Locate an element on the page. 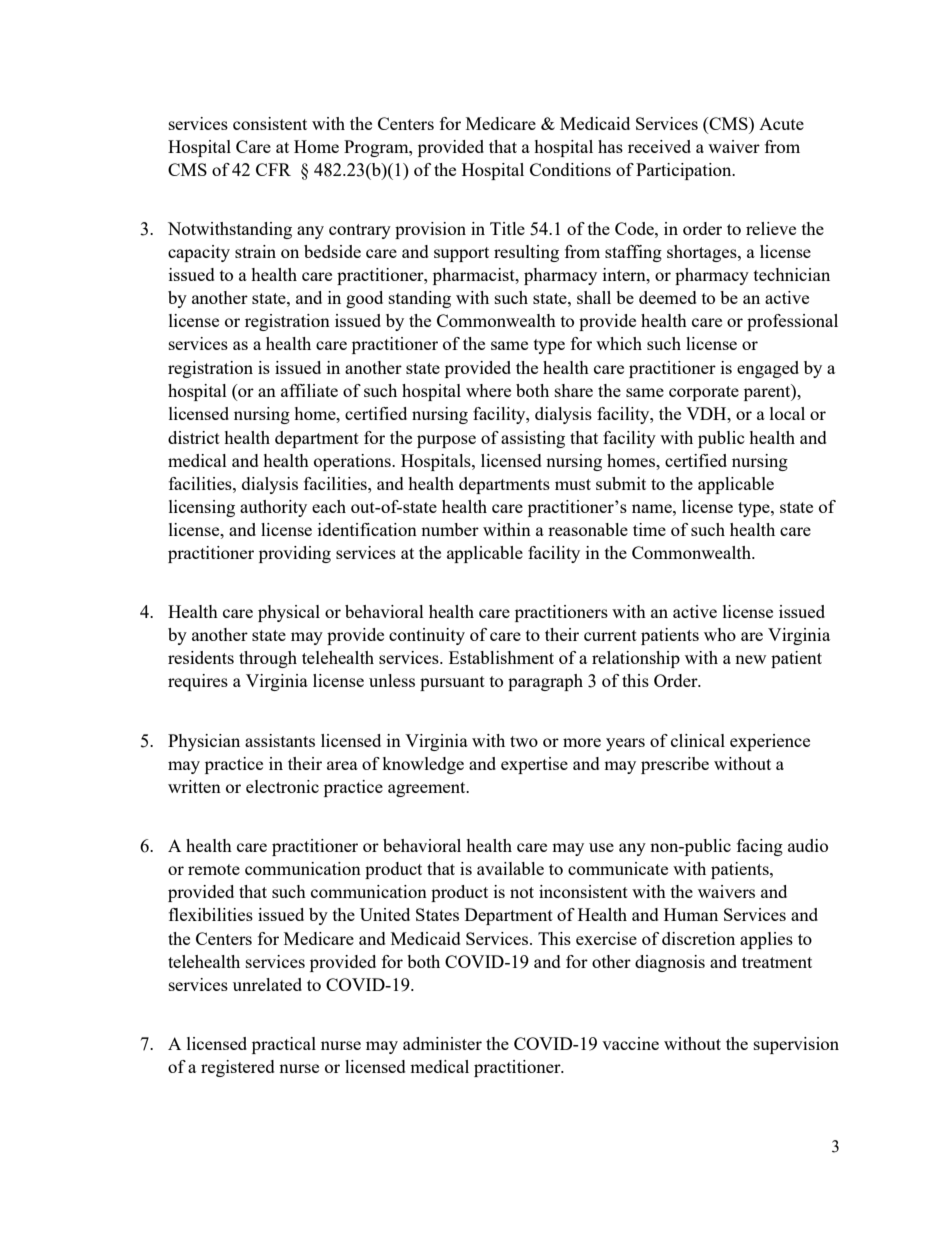 Image resolution: width=952 pixels, height=1233 pixels. facing is located at coordinates (760, 847).
